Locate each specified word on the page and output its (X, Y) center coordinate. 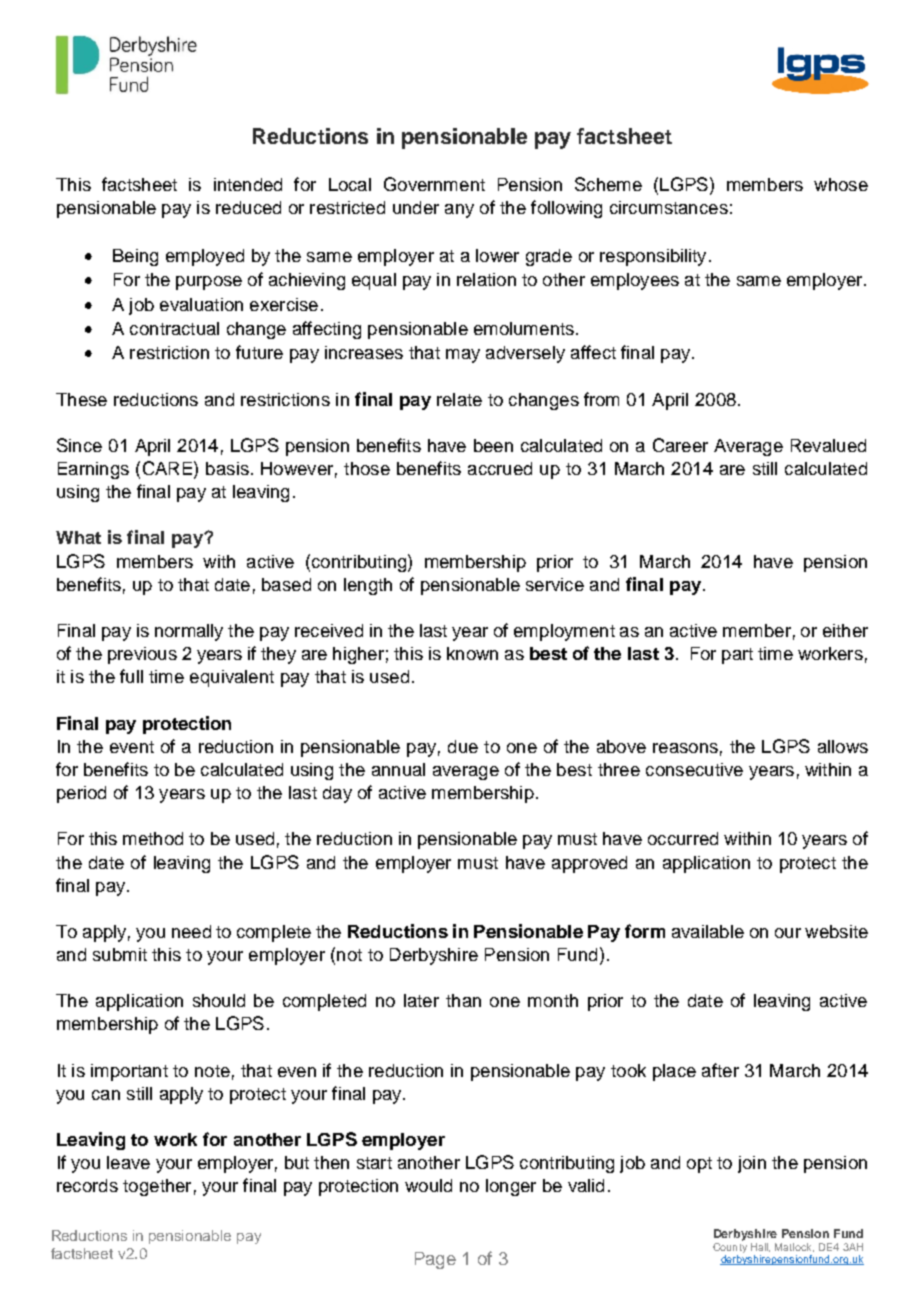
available (708, 931)
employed (205, 257)
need (191, 931)
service (555, 584)
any (459, 211)
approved (589, 864)
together (157, 1187)
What (78, 537)
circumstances (669, 207)
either (845, 630)
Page (435, 1260)
